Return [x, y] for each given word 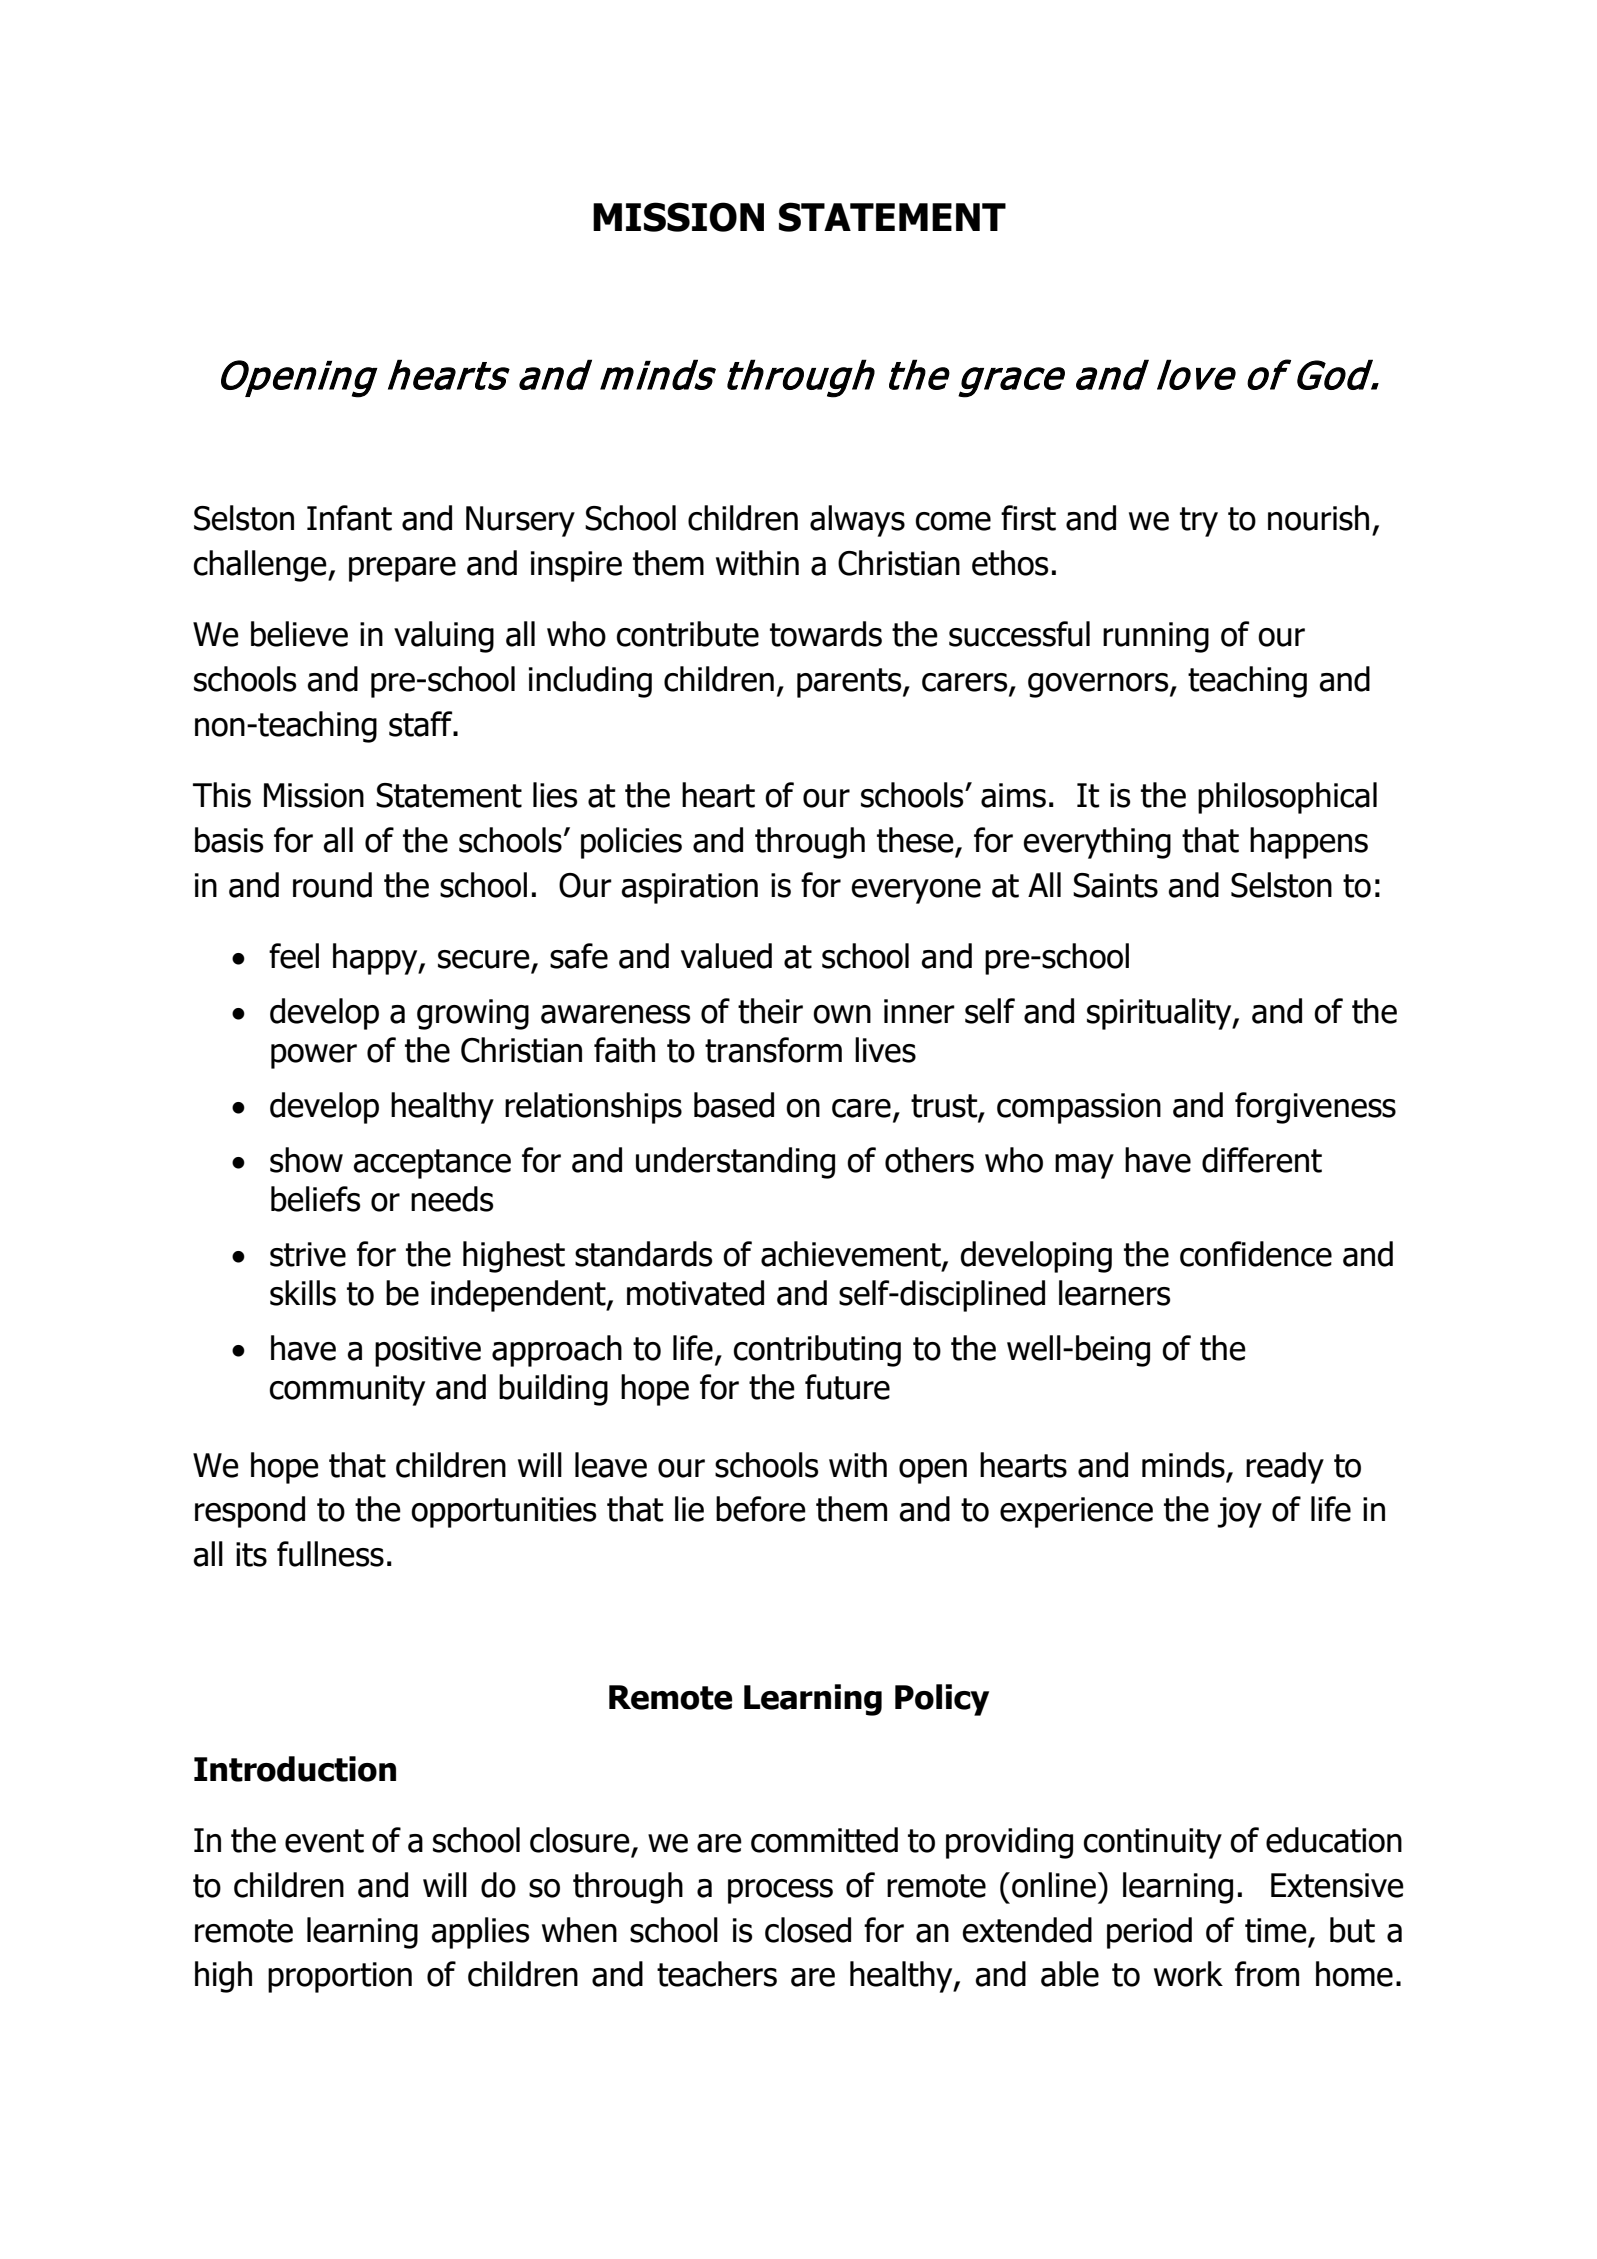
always [857, 521]
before [761, 1509]
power [314, 1056]
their [770, 1011]
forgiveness [1315, 1108]
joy [1239, 1512]
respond [250, 1512]
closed [808, 1930]
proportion [340, 1977]
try [1199, 522]
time [1276, 1930]
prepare [402, 569]
